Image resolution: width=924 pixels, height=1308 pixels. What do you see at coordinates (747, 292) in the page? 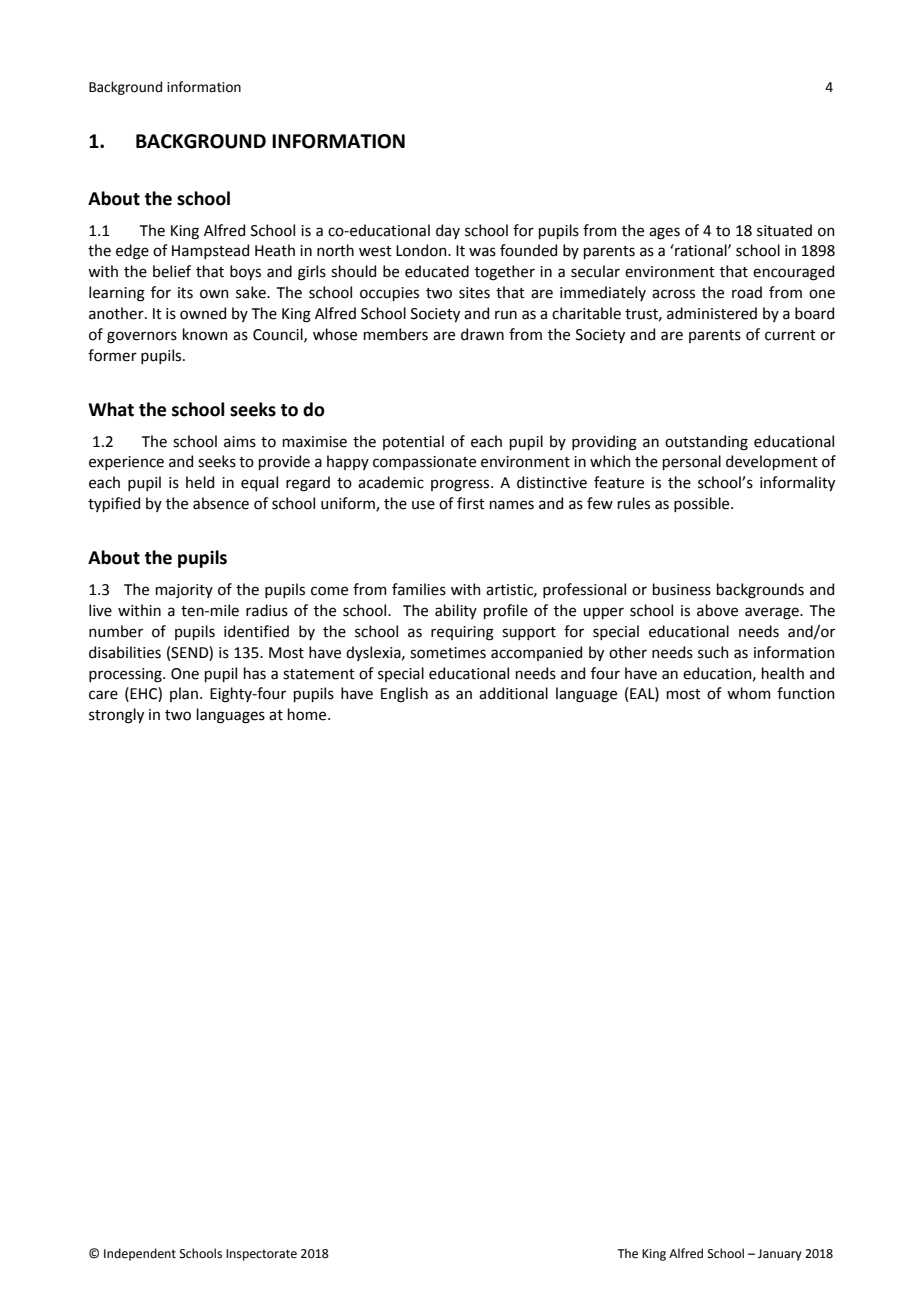
I see `road` at bounding box center [747, 292].
